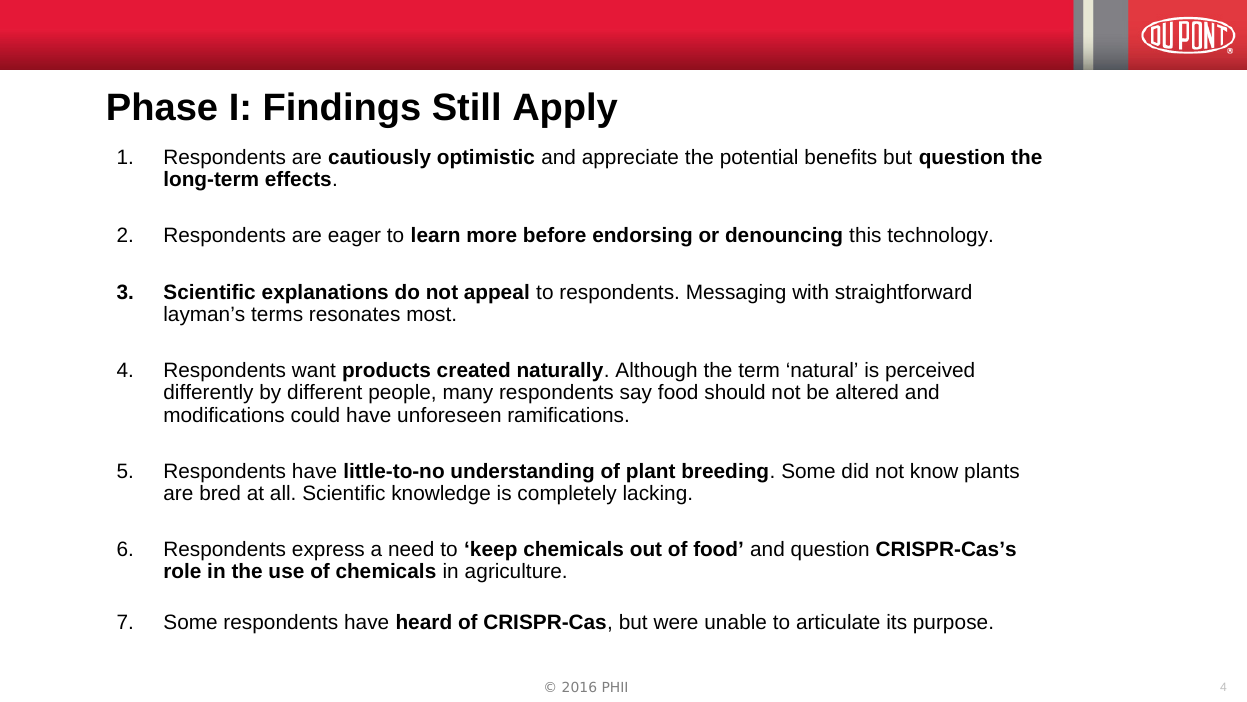  Describe the element at coordinates (522, 473) in the screenshot. I see `understanding` at that location.
